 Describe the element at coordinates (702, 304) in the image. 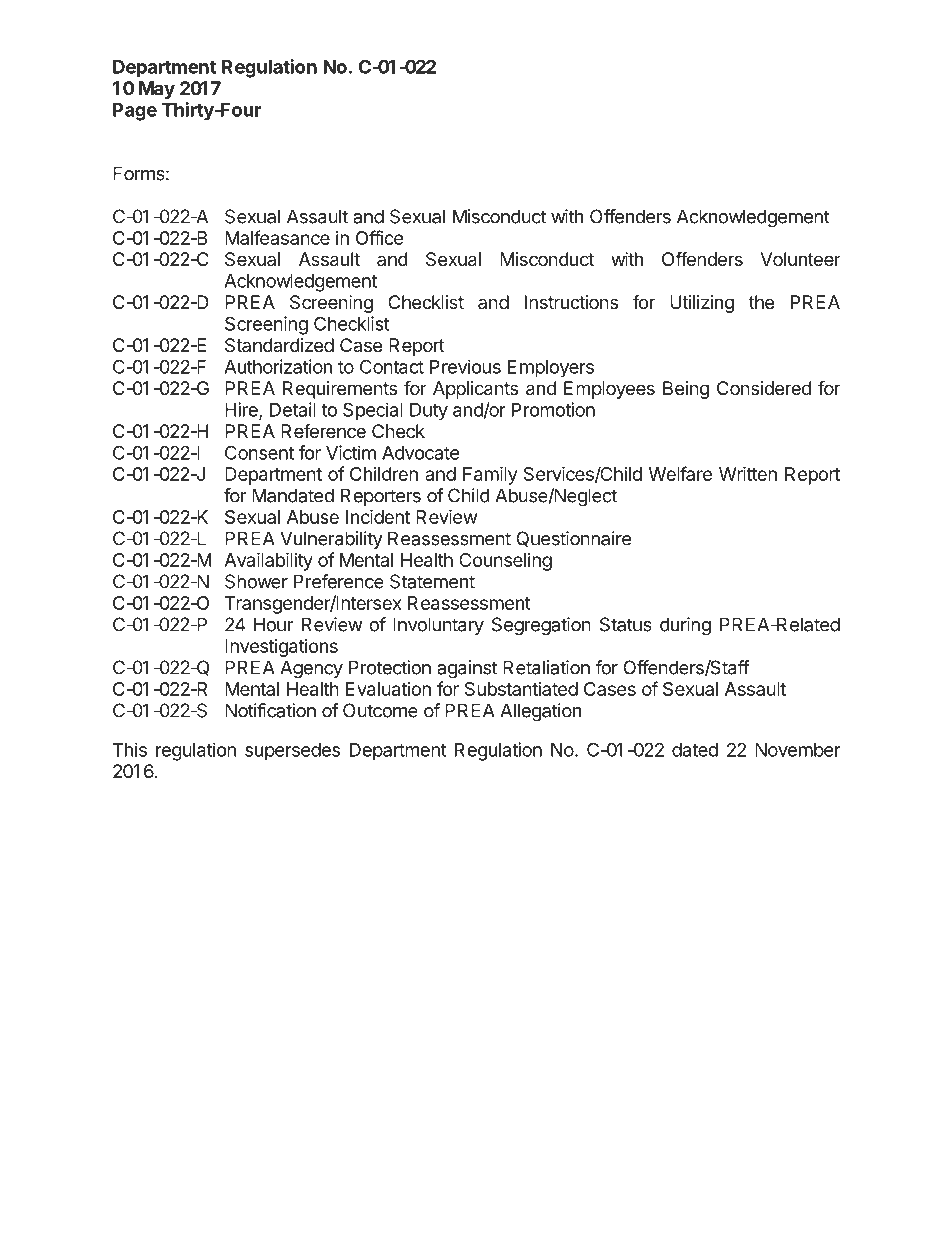

I see `Utilizing` at that location.
